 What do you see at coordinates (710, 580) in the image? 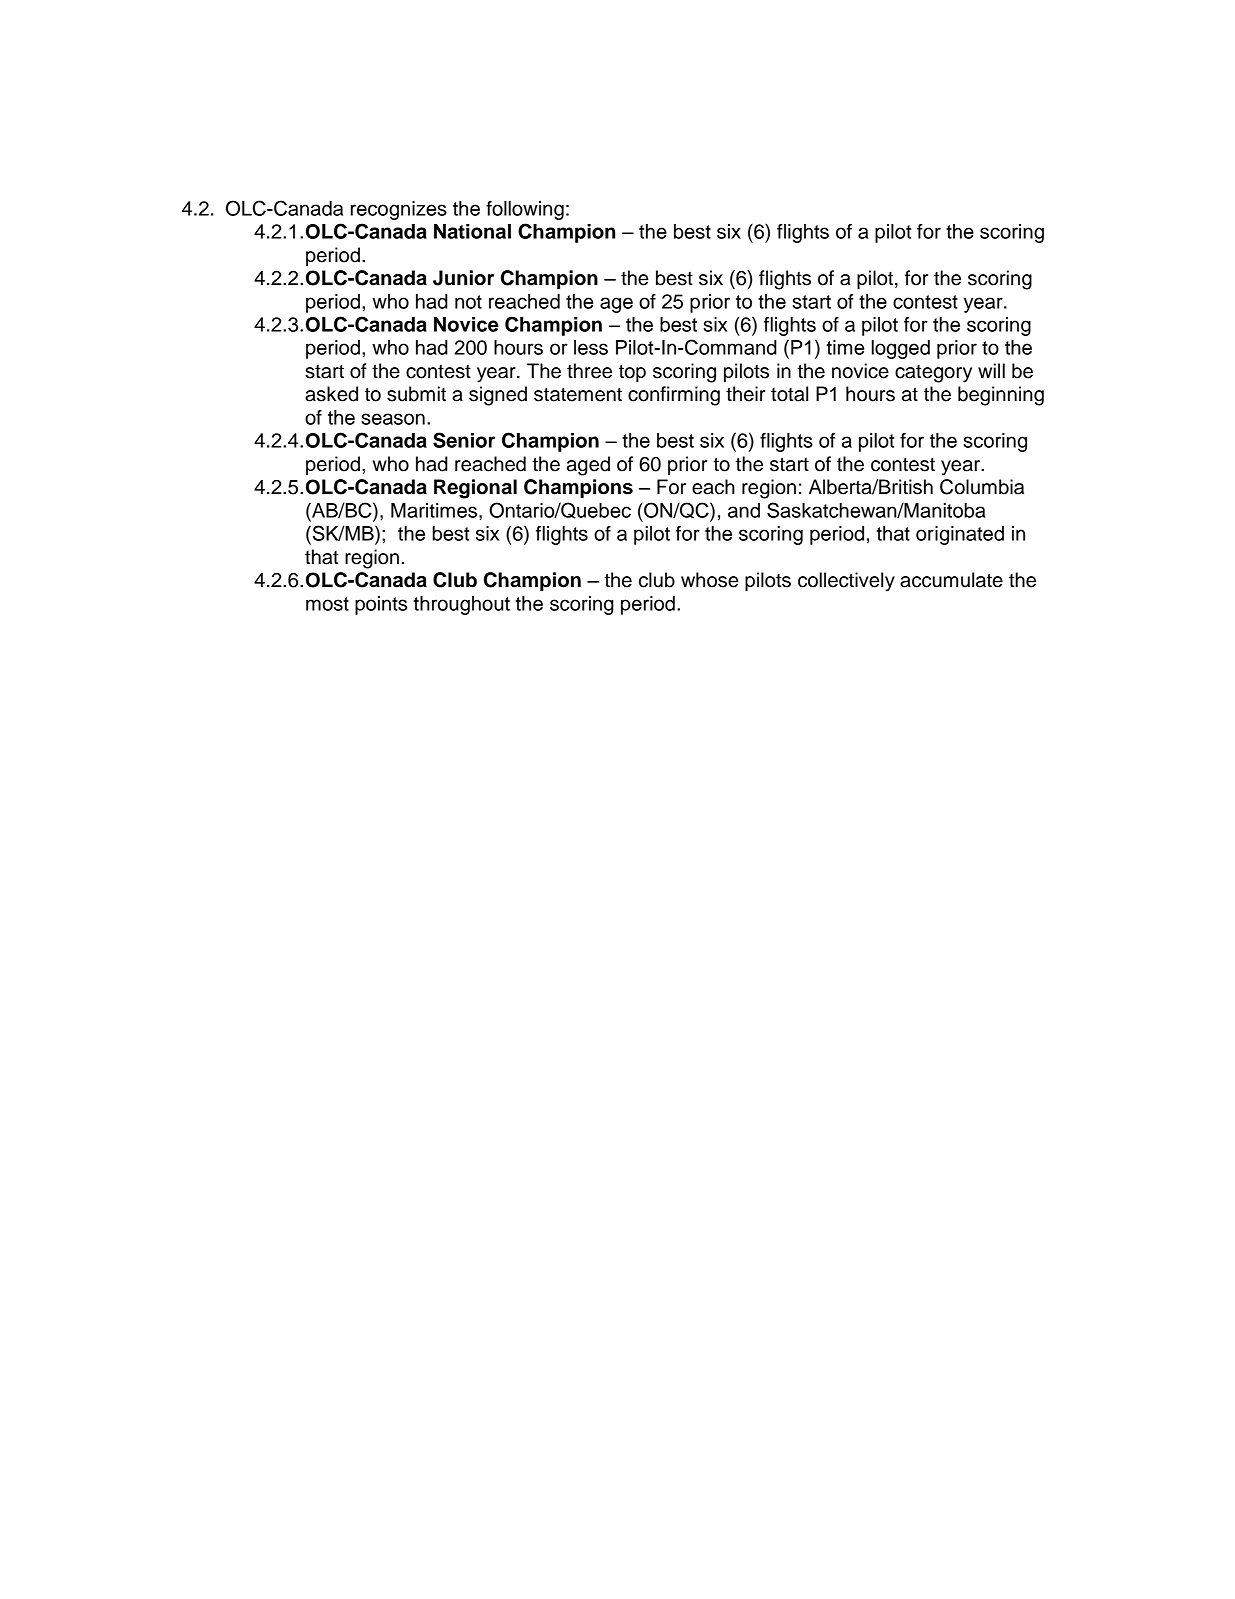
I see `whose` at bounding box center [710, 580].
